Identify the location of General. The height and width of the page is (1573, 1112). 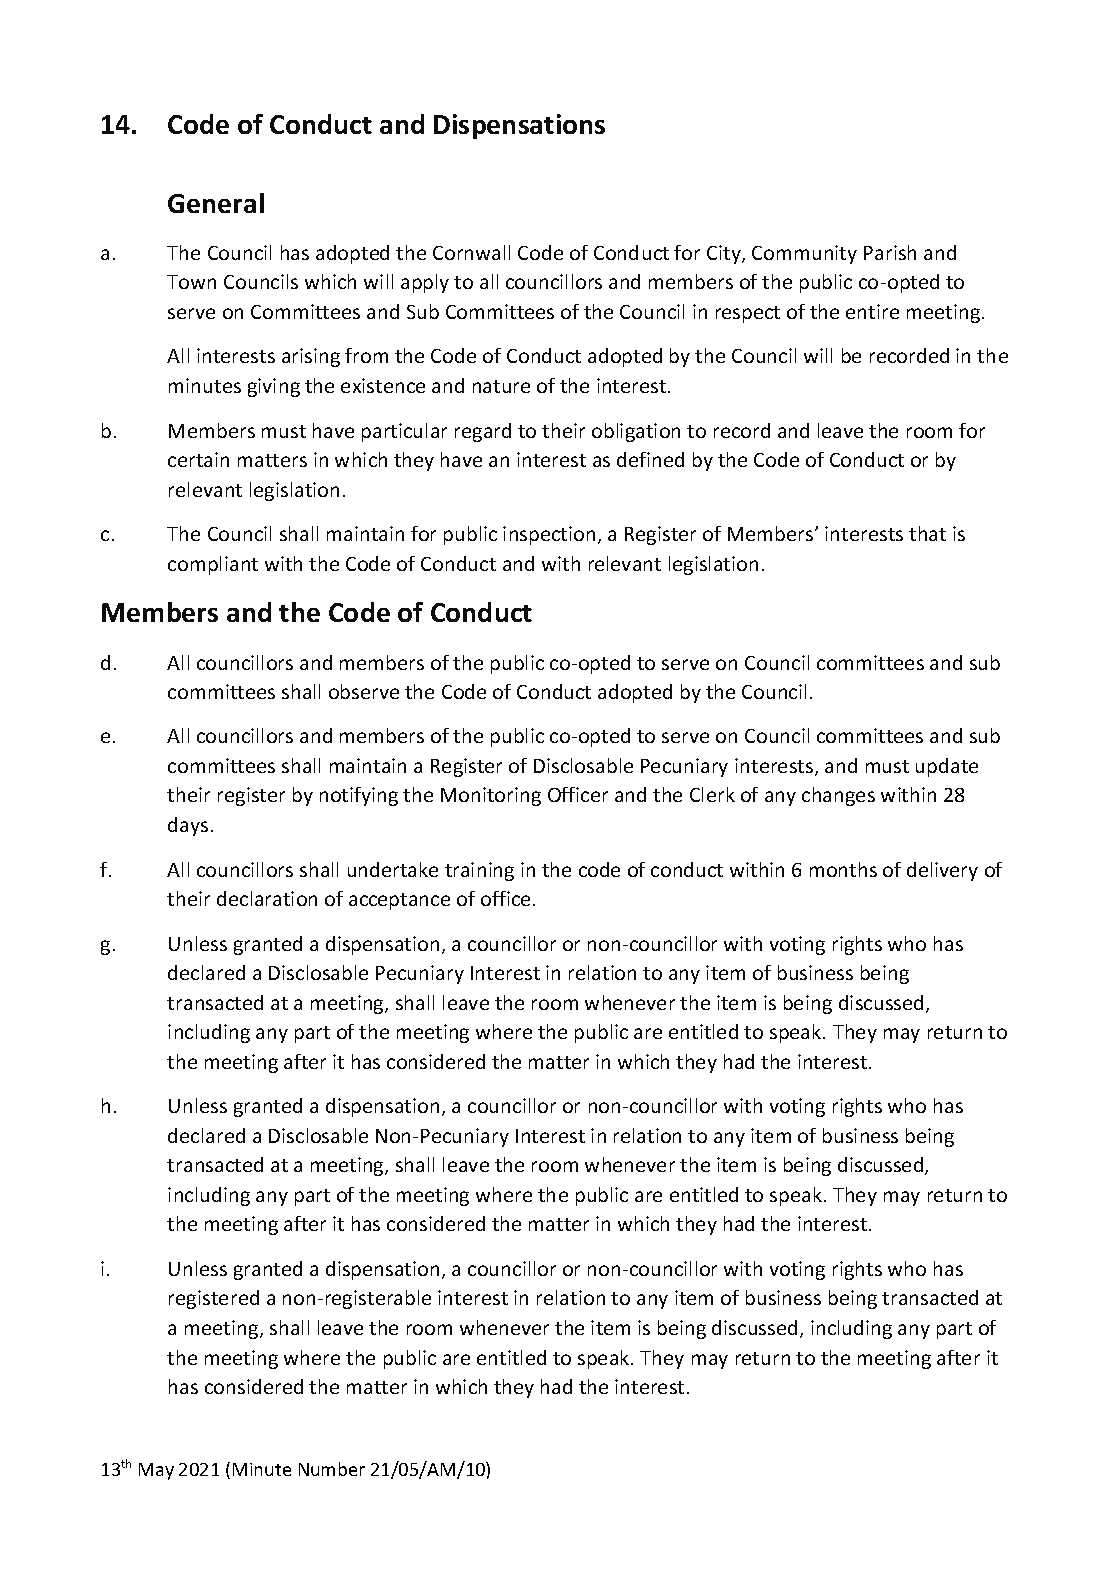
(216, 203).
